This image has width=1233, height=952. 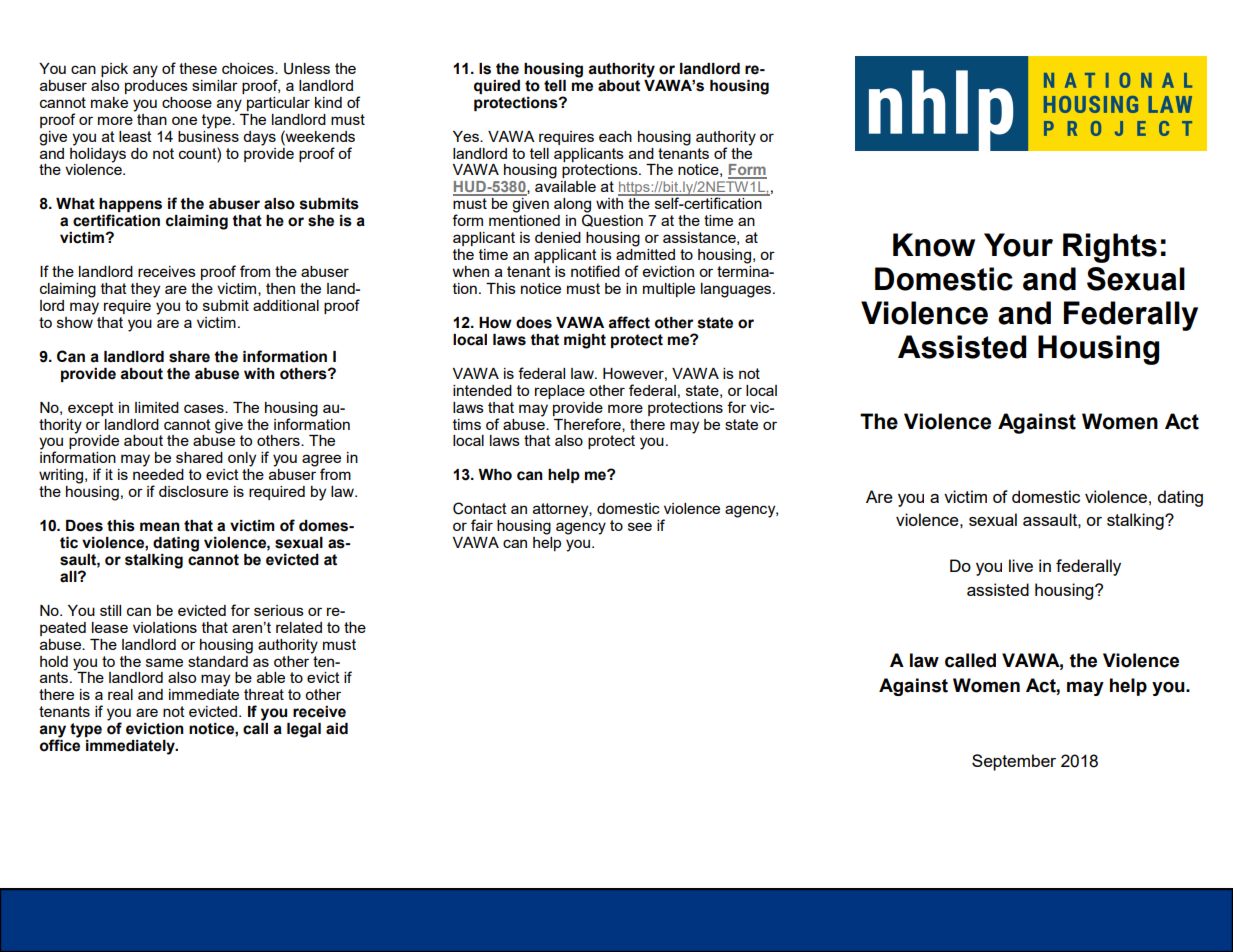 I want to click on cases, so click(x=205, y=408).
